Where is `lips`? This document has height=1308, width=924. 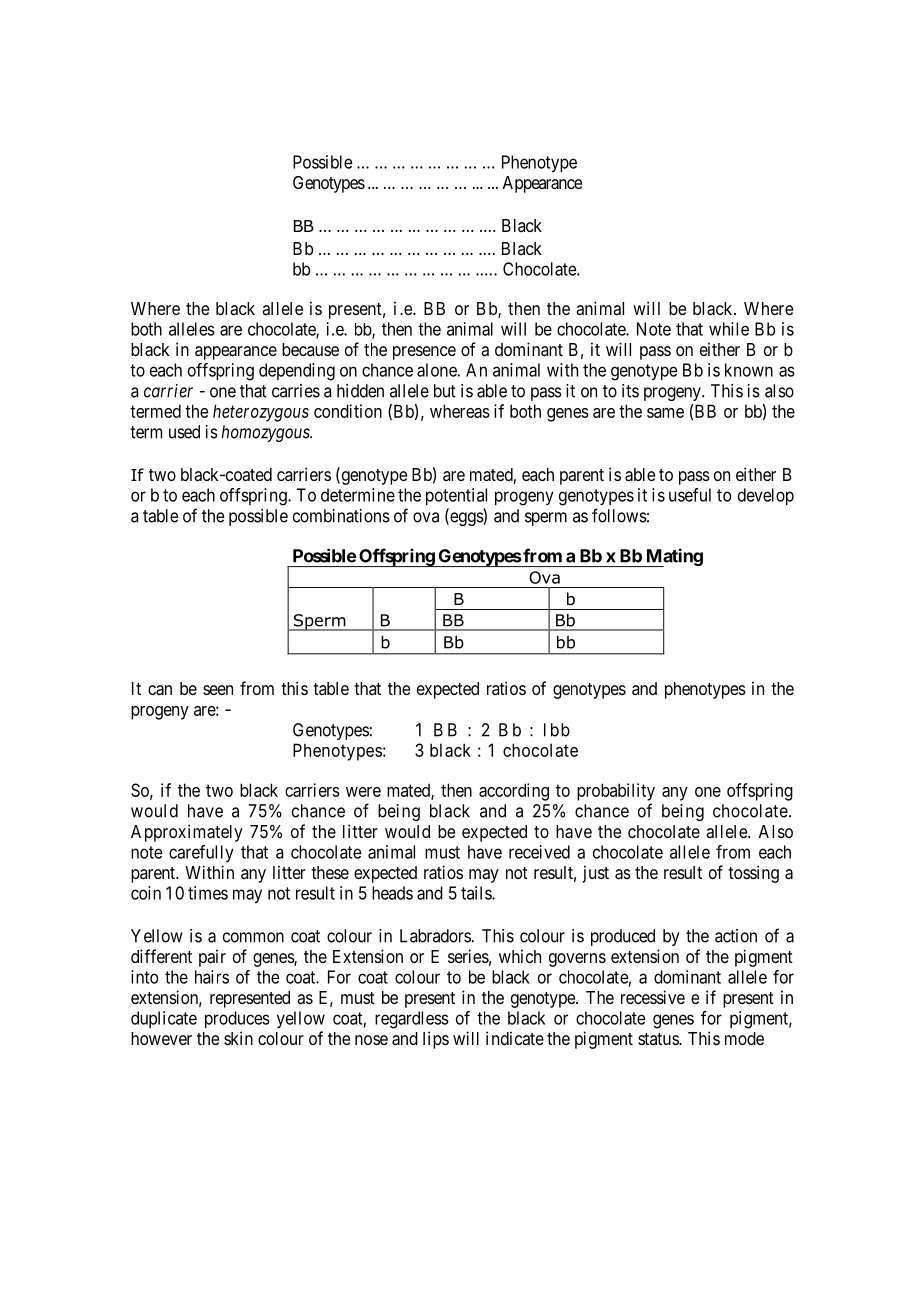
lips is located at coordinates (436, 1040).
